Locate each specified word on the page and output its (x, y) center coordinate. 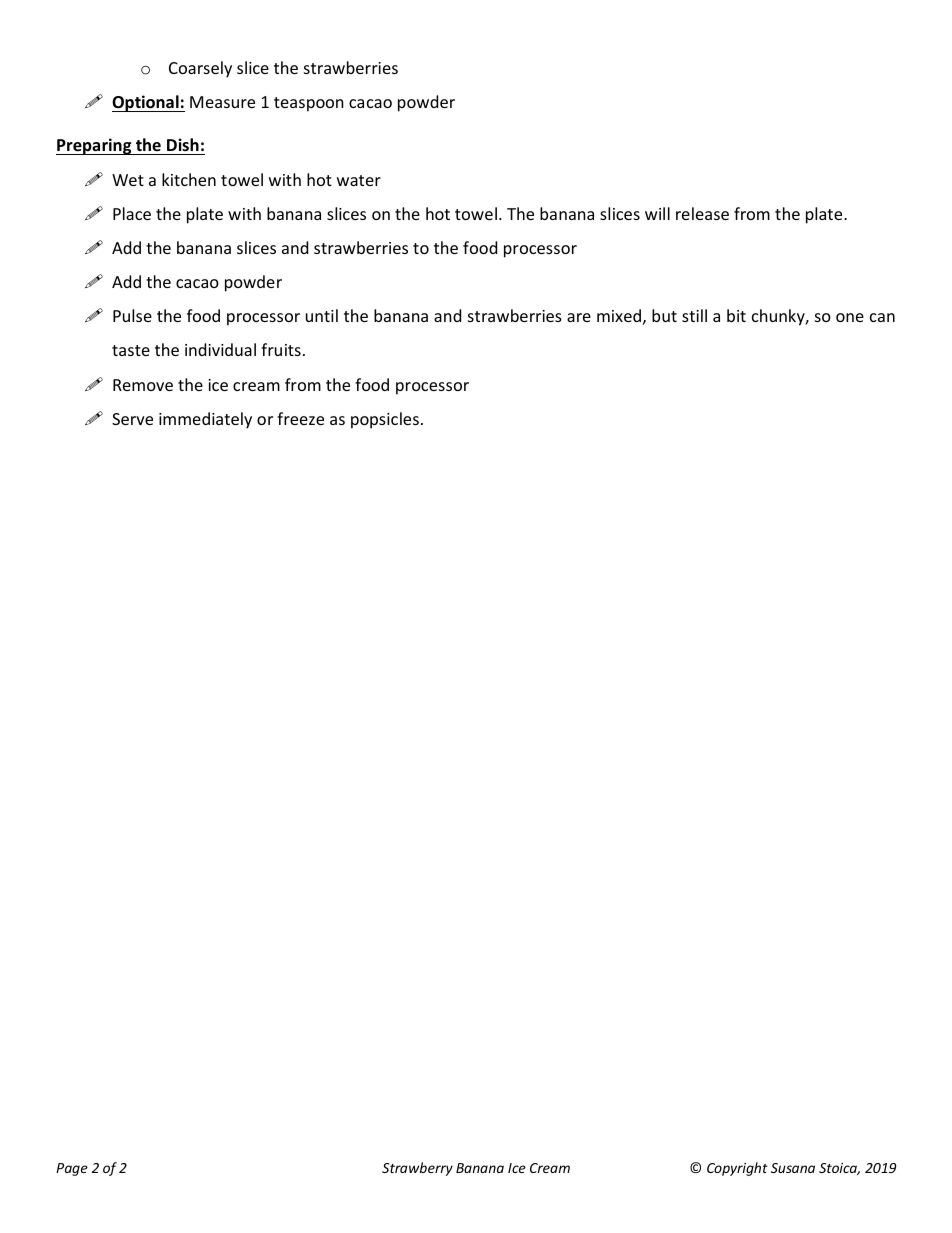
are (579, 317)
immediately (205, 420)
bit (736, 315)
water (359, 180)
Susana (793, 1168)
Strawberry (417, 1169)
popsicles (385, 420)
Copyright (737, 1169)
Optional (146, 103)
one (850, 317)
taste (131, 350)
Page (72, 1169)
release (702, 213)
